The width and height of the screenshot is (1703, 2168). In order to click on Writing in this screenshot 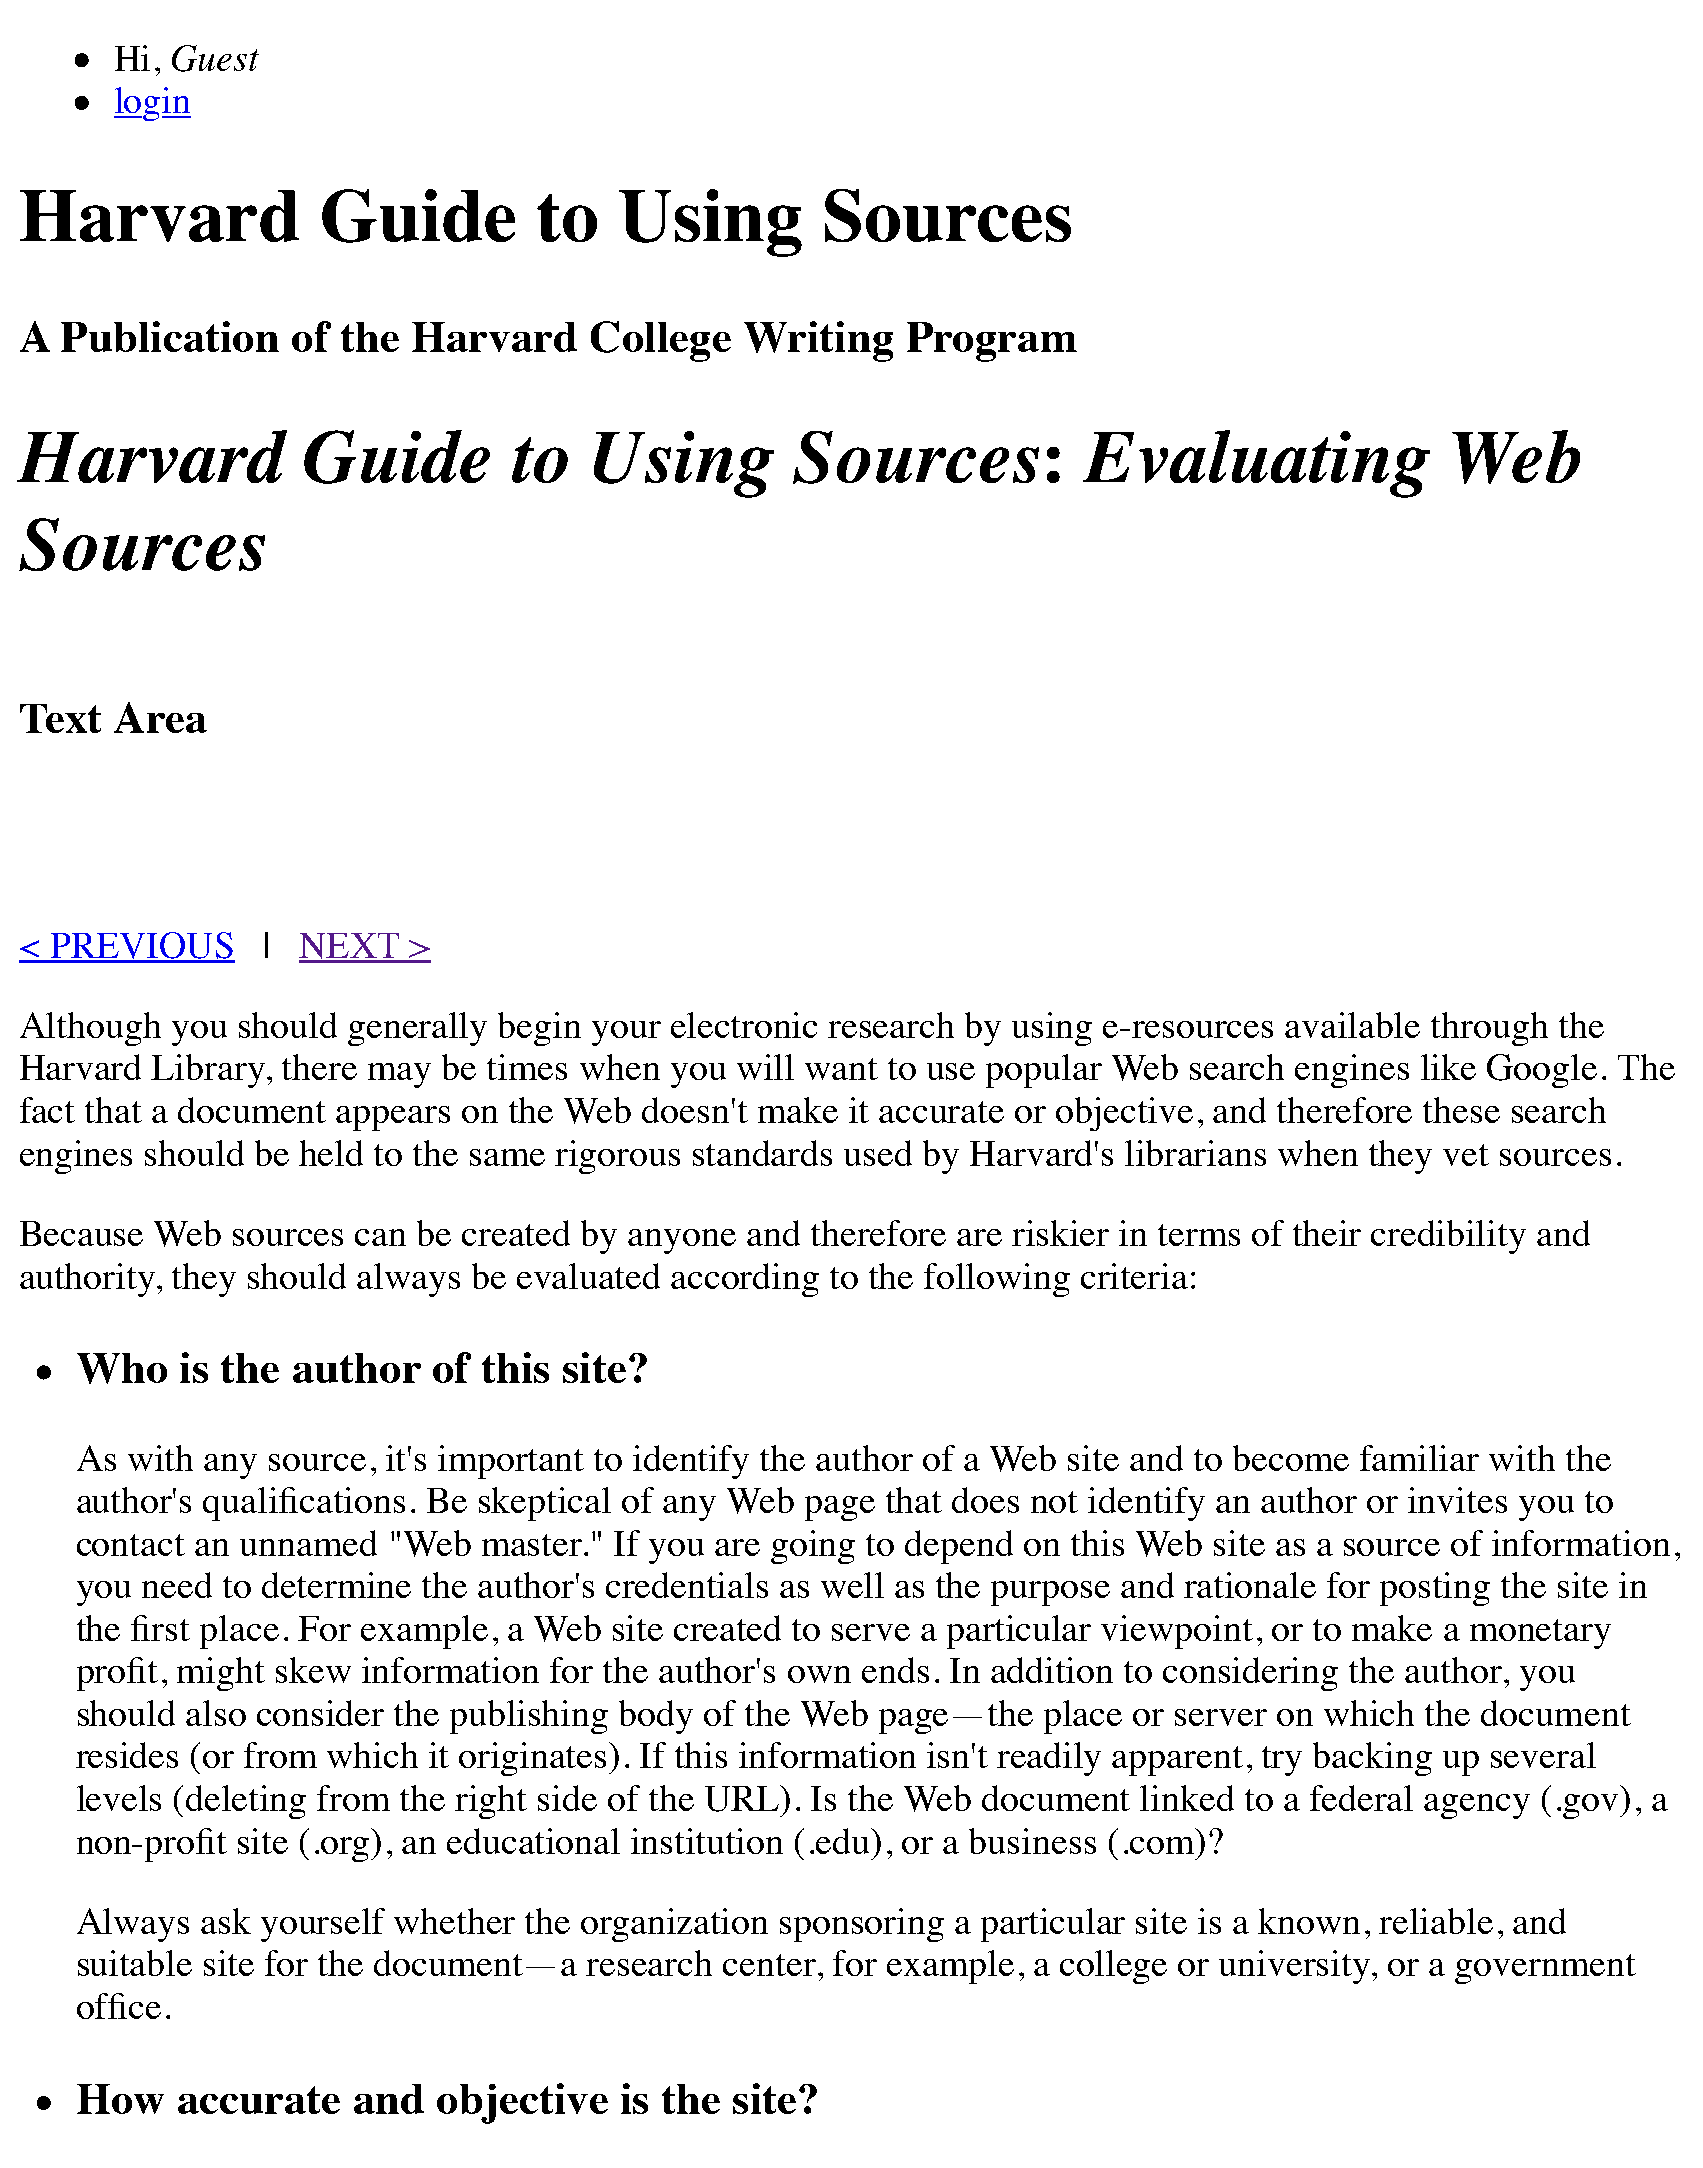, I will do `click(818, 341)`.
